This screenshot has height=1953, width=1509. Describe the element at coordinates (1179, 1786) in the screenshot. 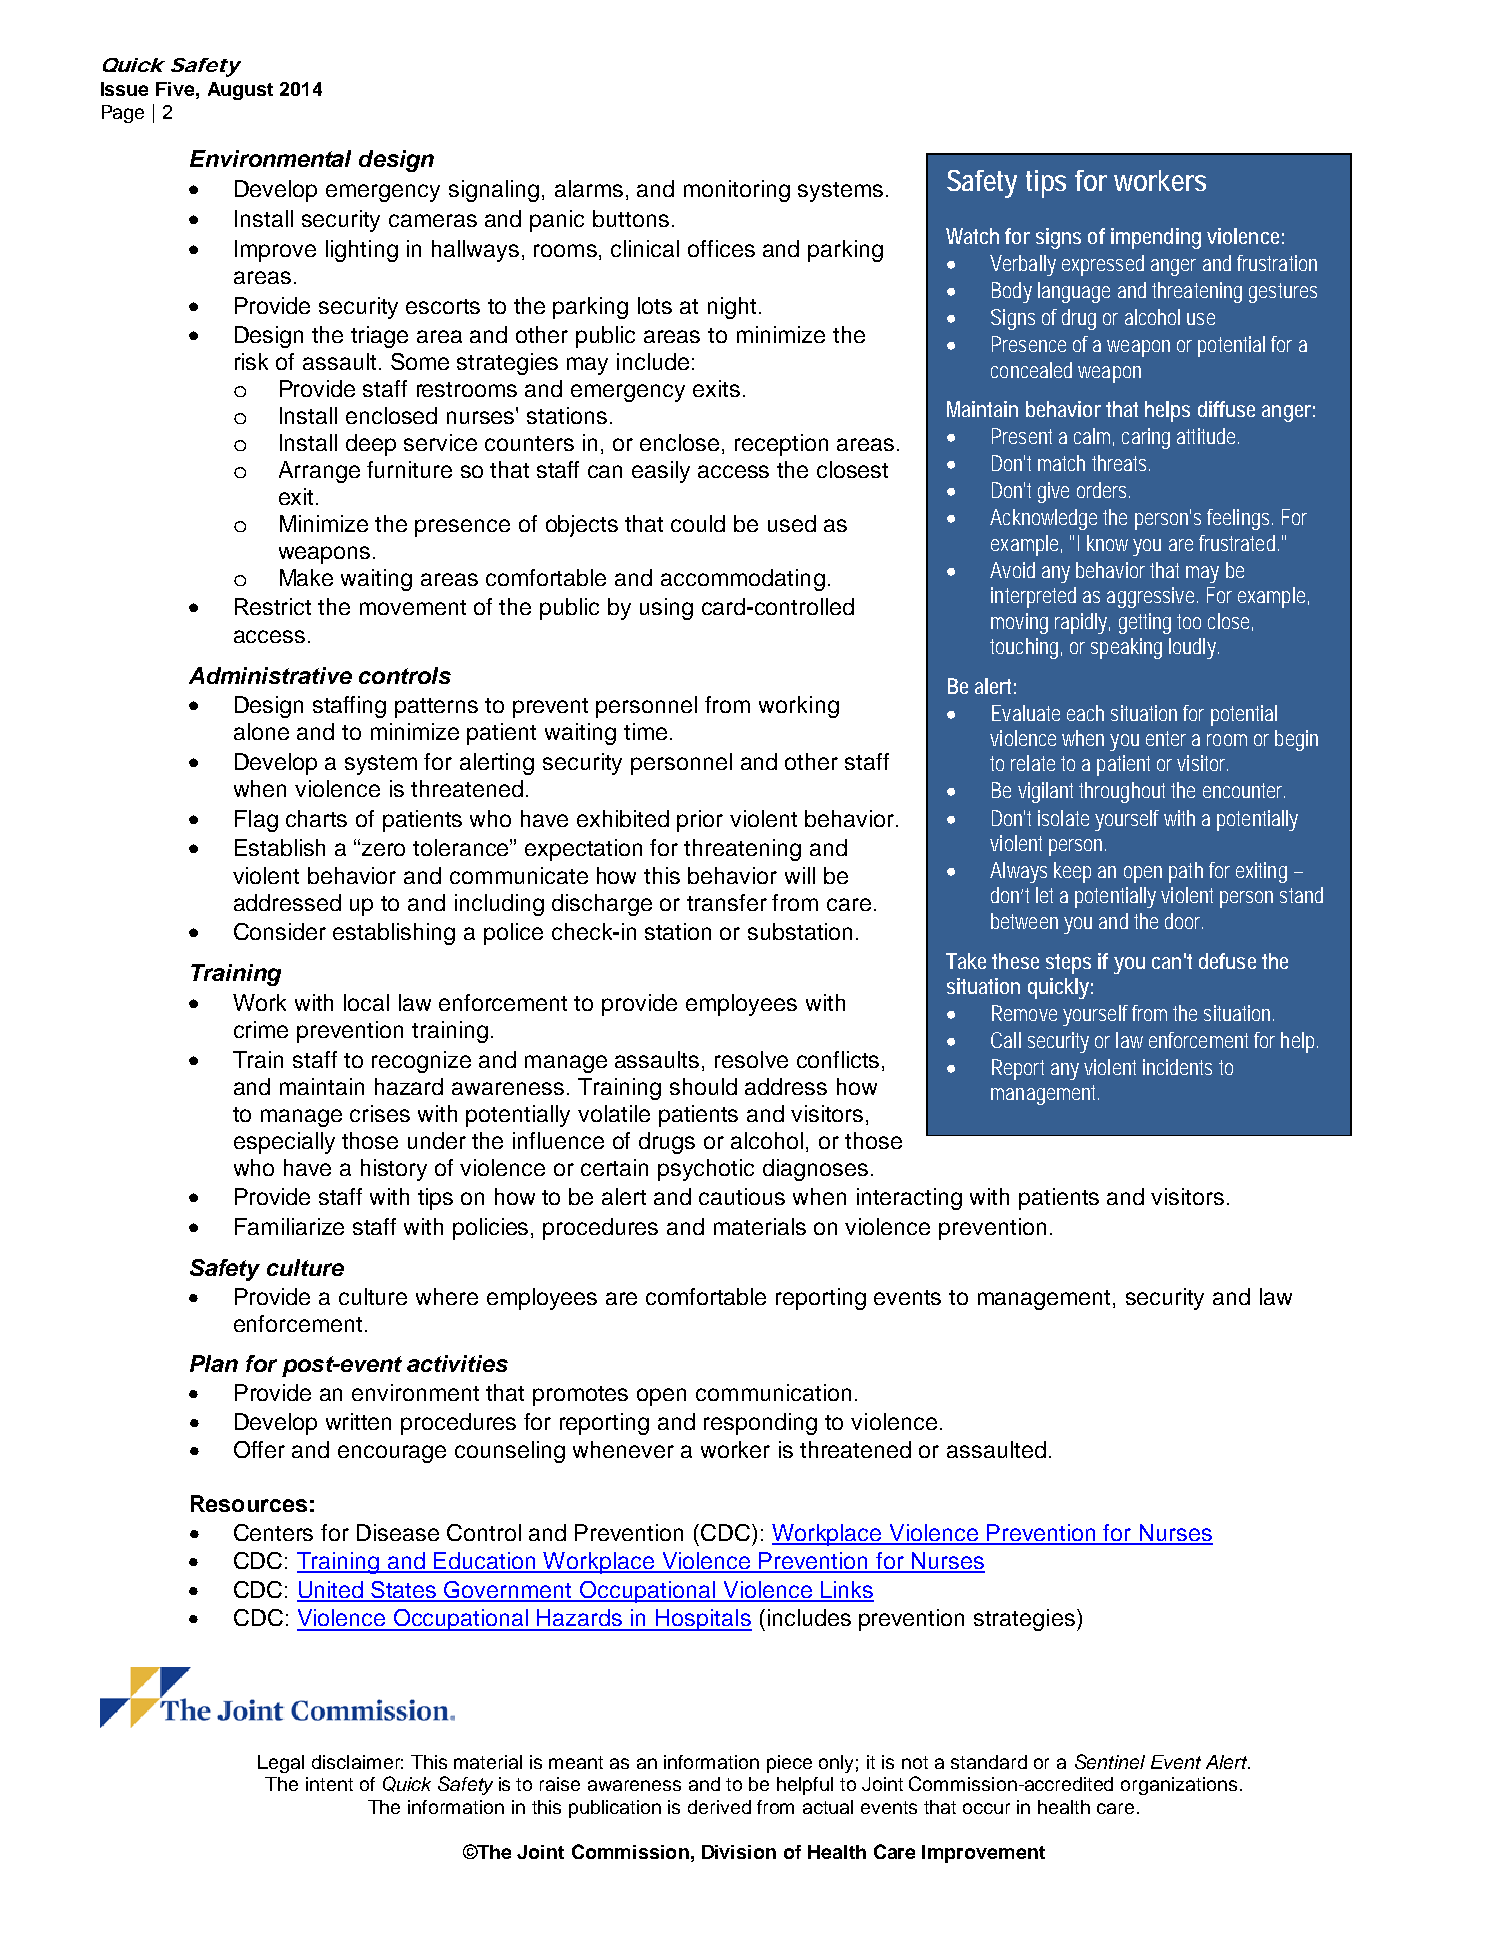

I see `organizations` at that location.
